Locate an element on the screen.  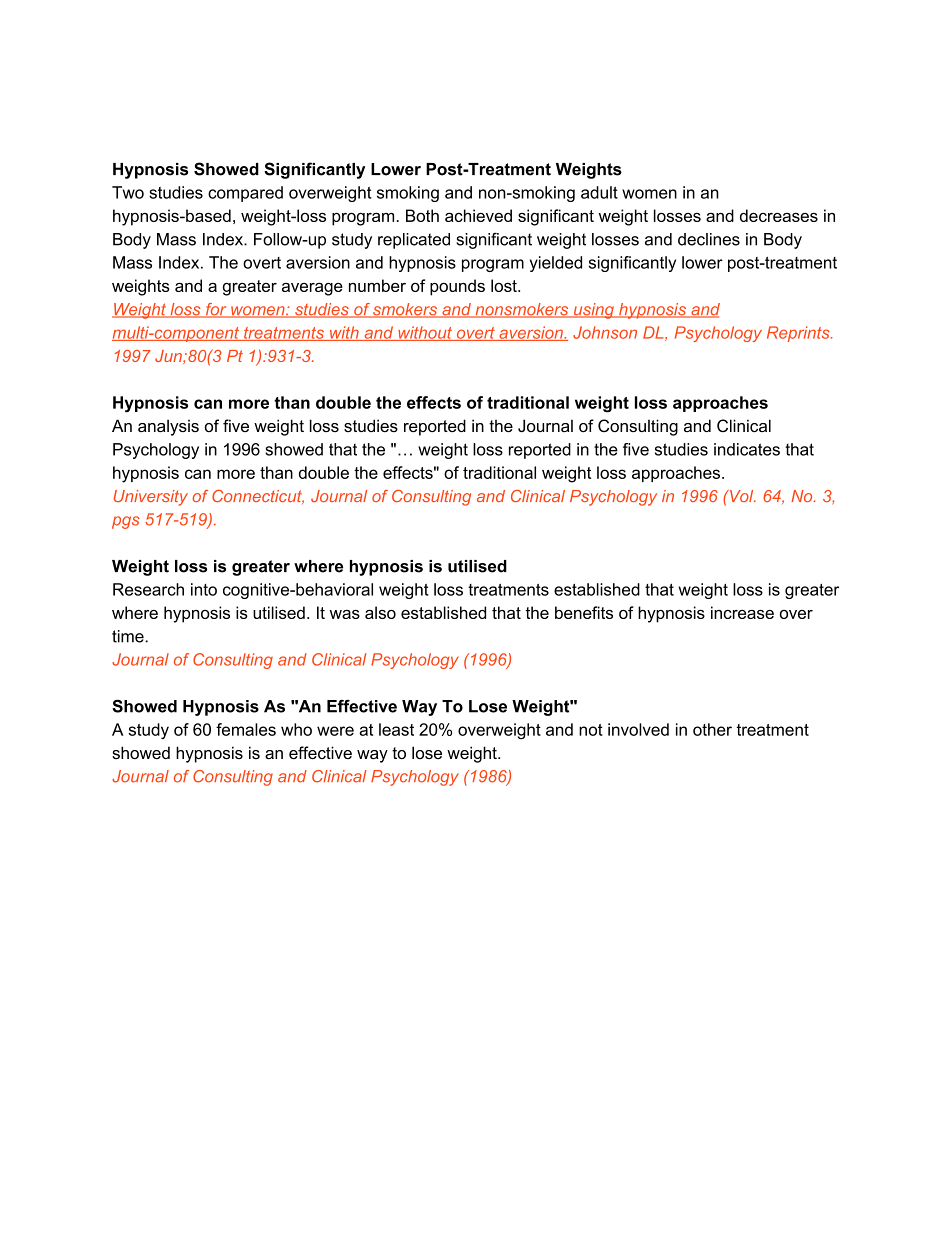
achieved is located at coordinates (478, 215).
